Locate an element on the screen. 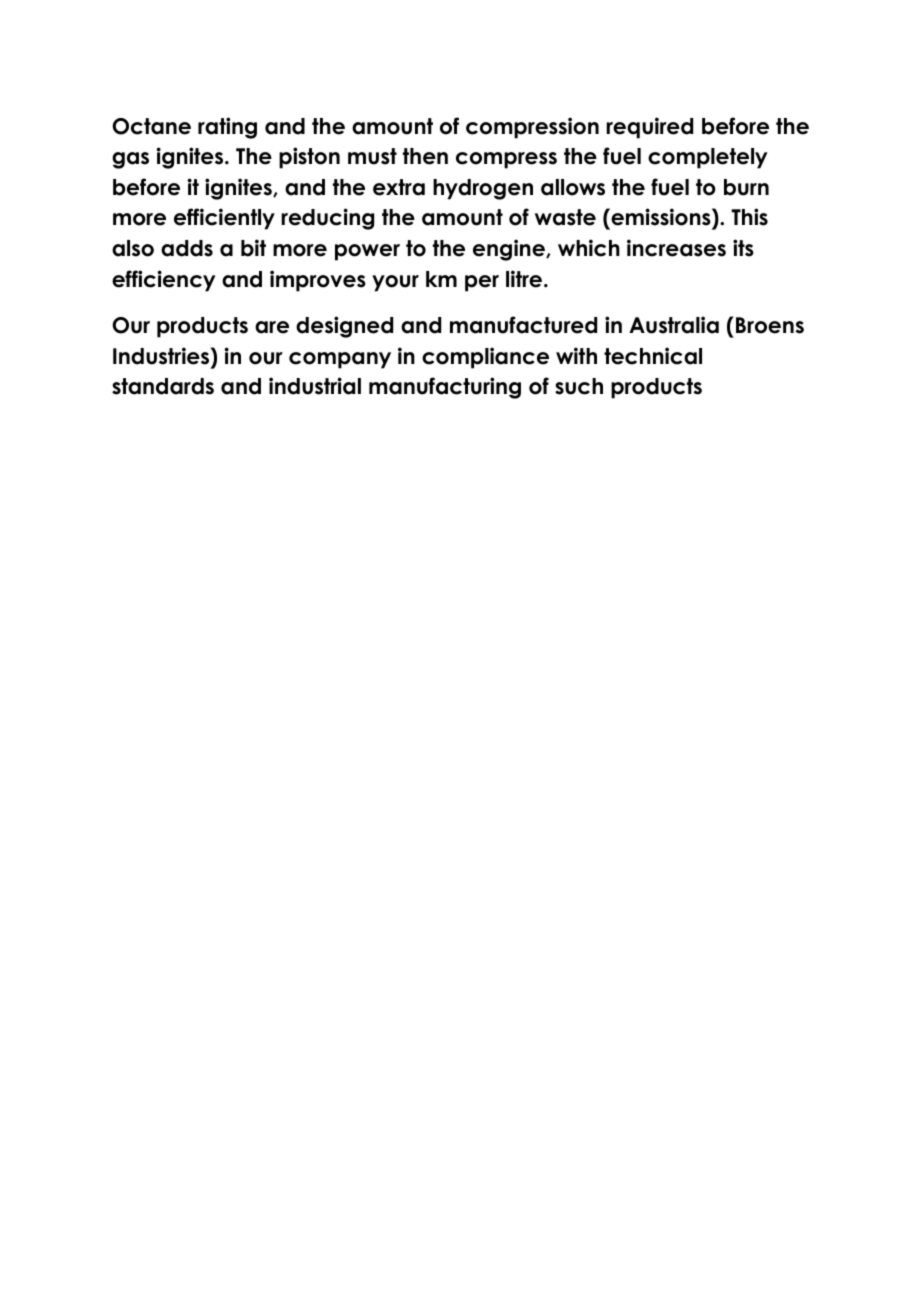 This screenshot has height=1308, width=924. manufactured is located at coordinates (523, 325).
